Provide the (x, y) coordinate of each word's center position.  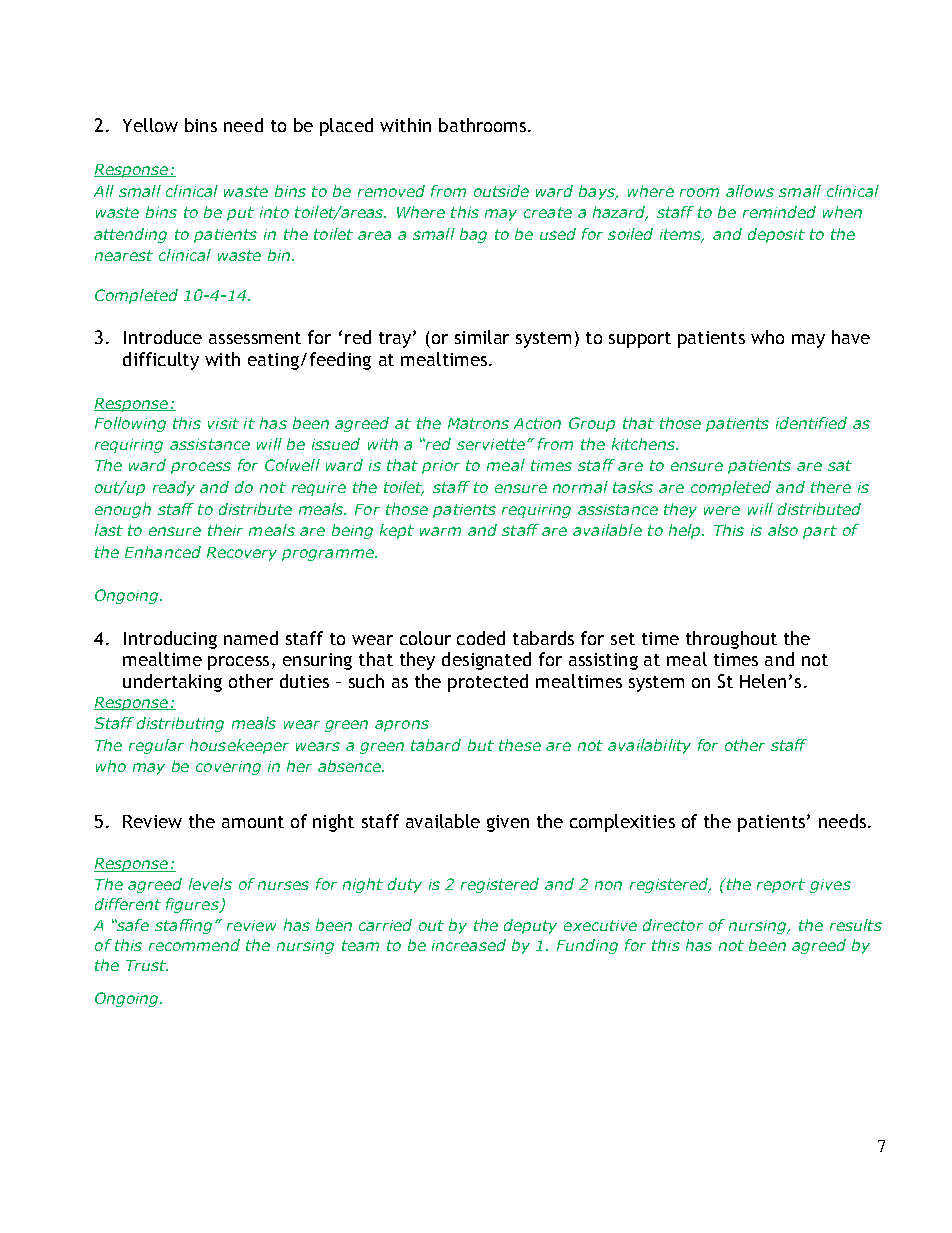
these (520, 745)
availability (649, 746)
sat (840, 465)
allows (750, 191)
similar (482, 337)
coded (481, 638)
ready (174, 488)
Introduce (163, 337)
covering (228, 768)
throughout (731, 640)
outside (501, 191)
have (851, 337)
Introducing (170, 640)
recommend (194, 945)
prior (441, 467)
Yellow (150, 125)
